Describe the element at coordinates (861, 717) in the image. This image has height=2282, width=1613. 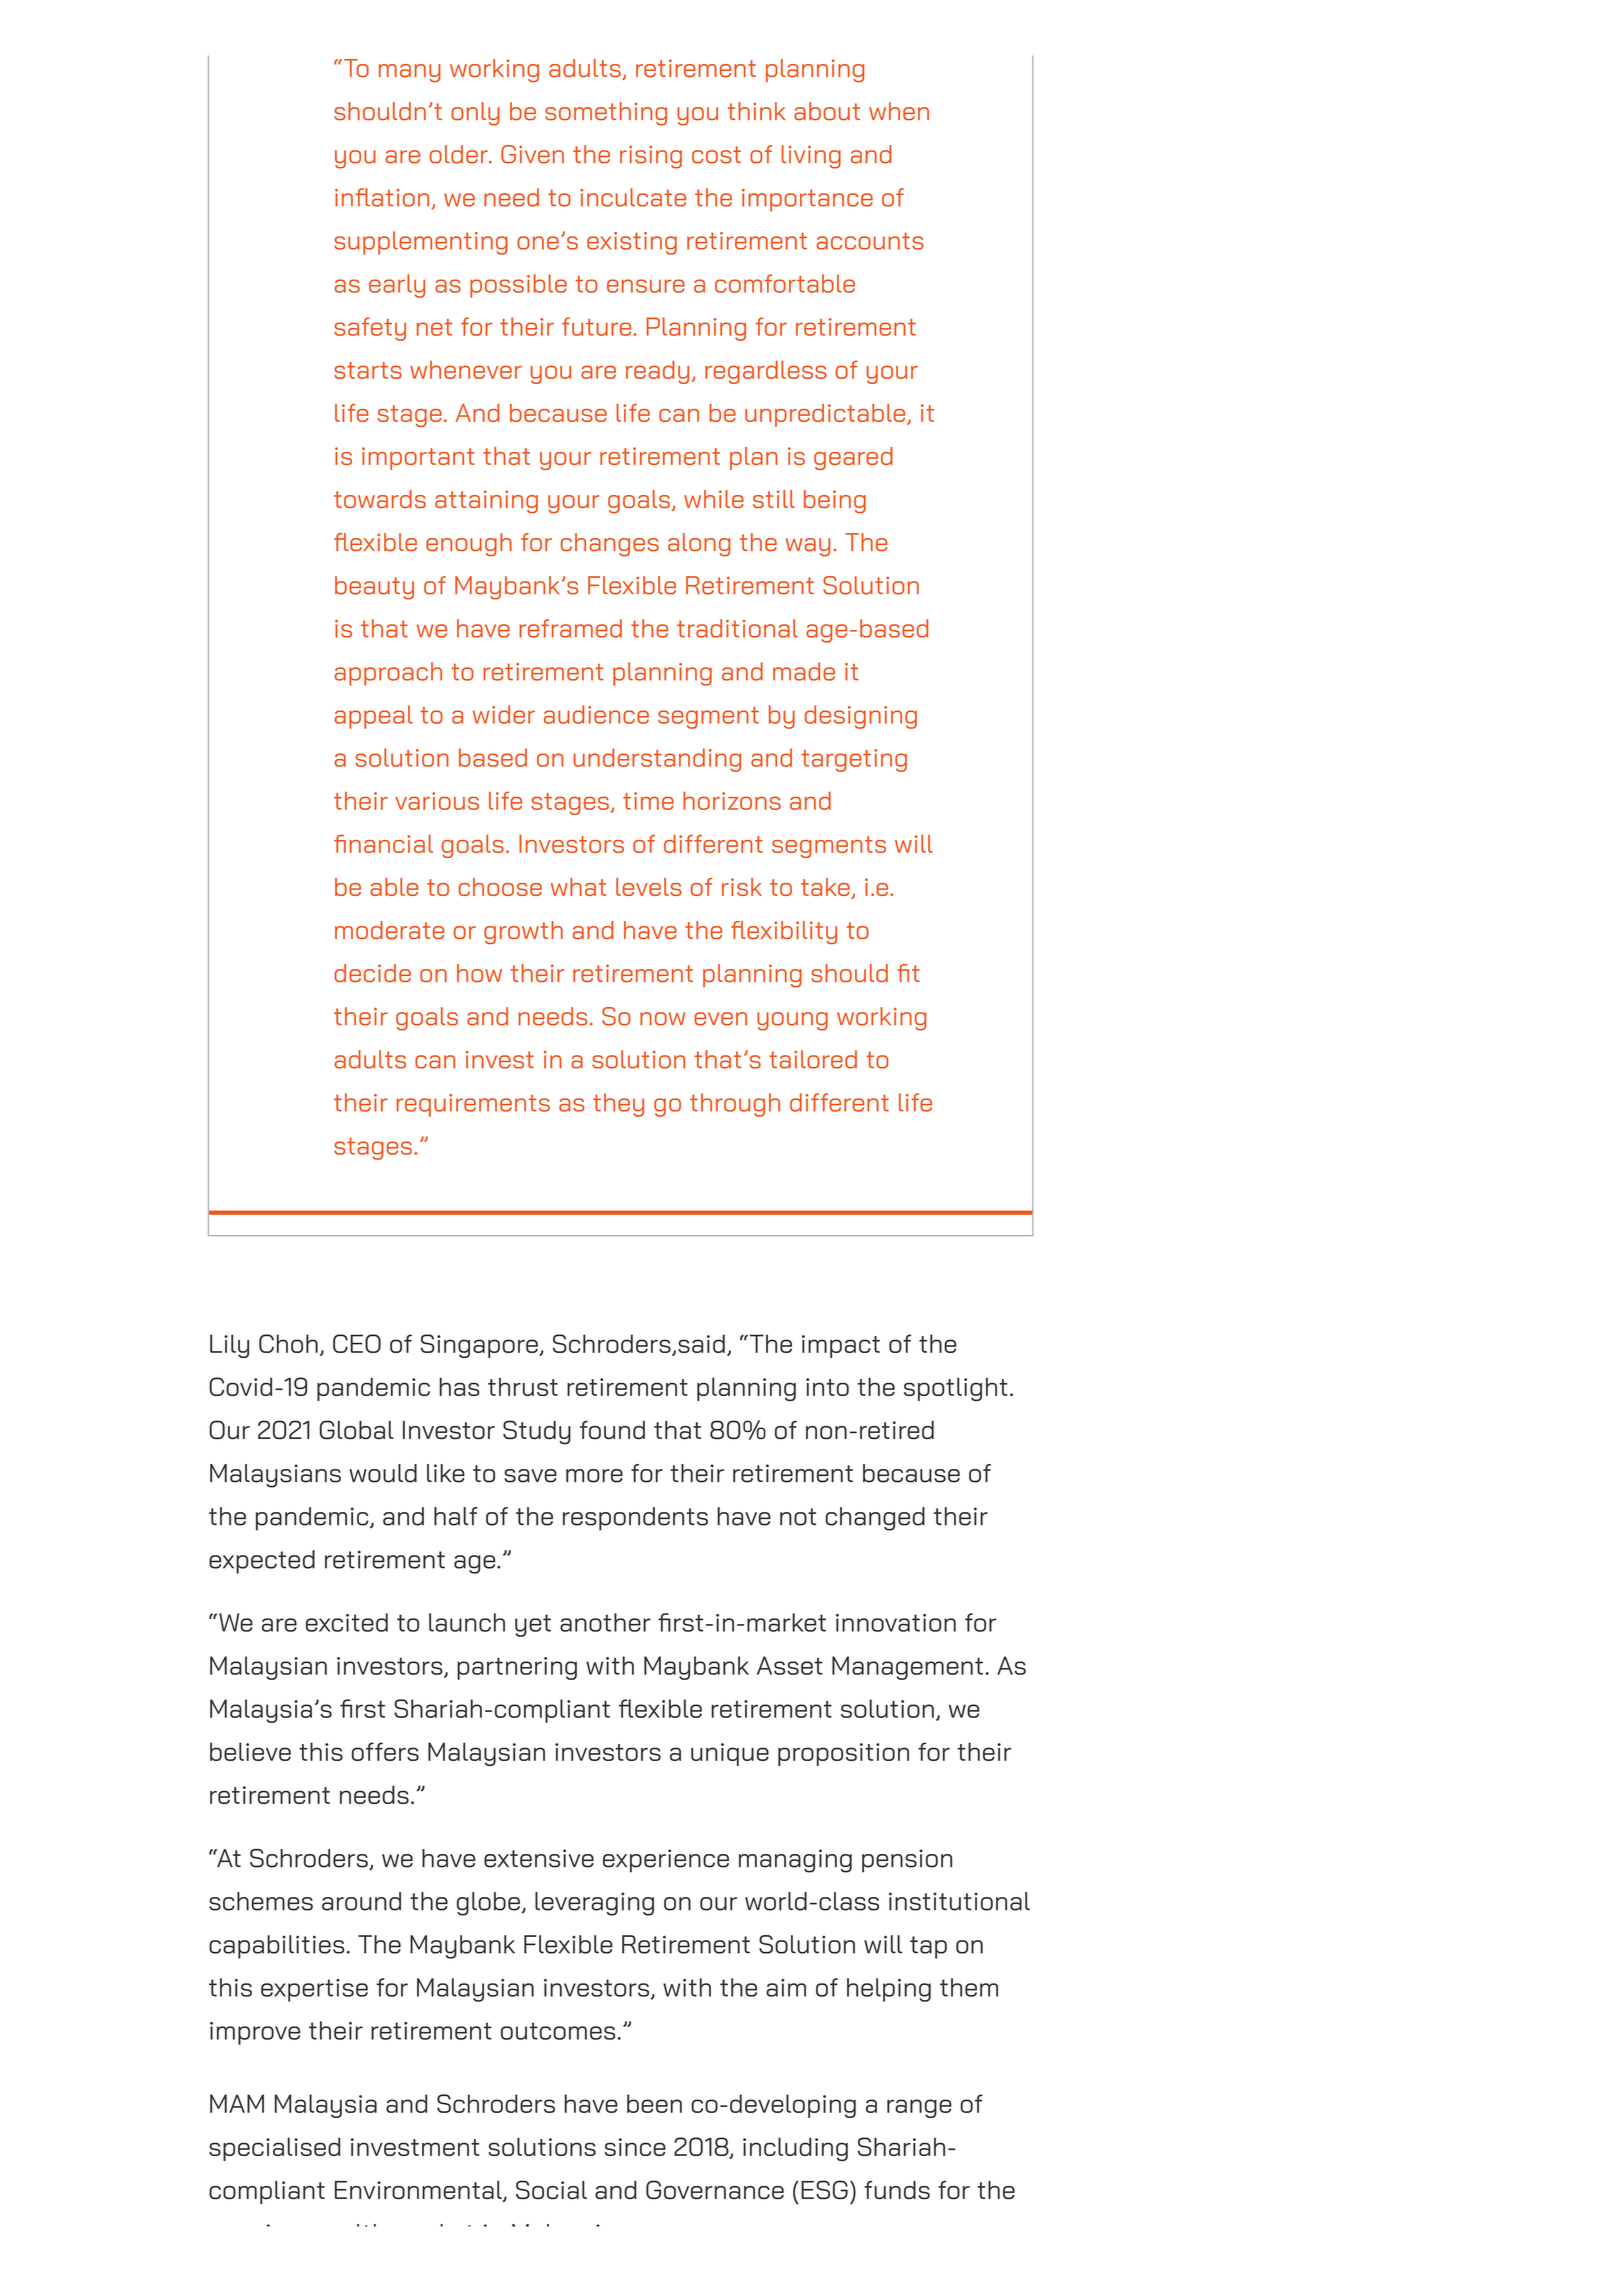
I see `designing` at that location.
